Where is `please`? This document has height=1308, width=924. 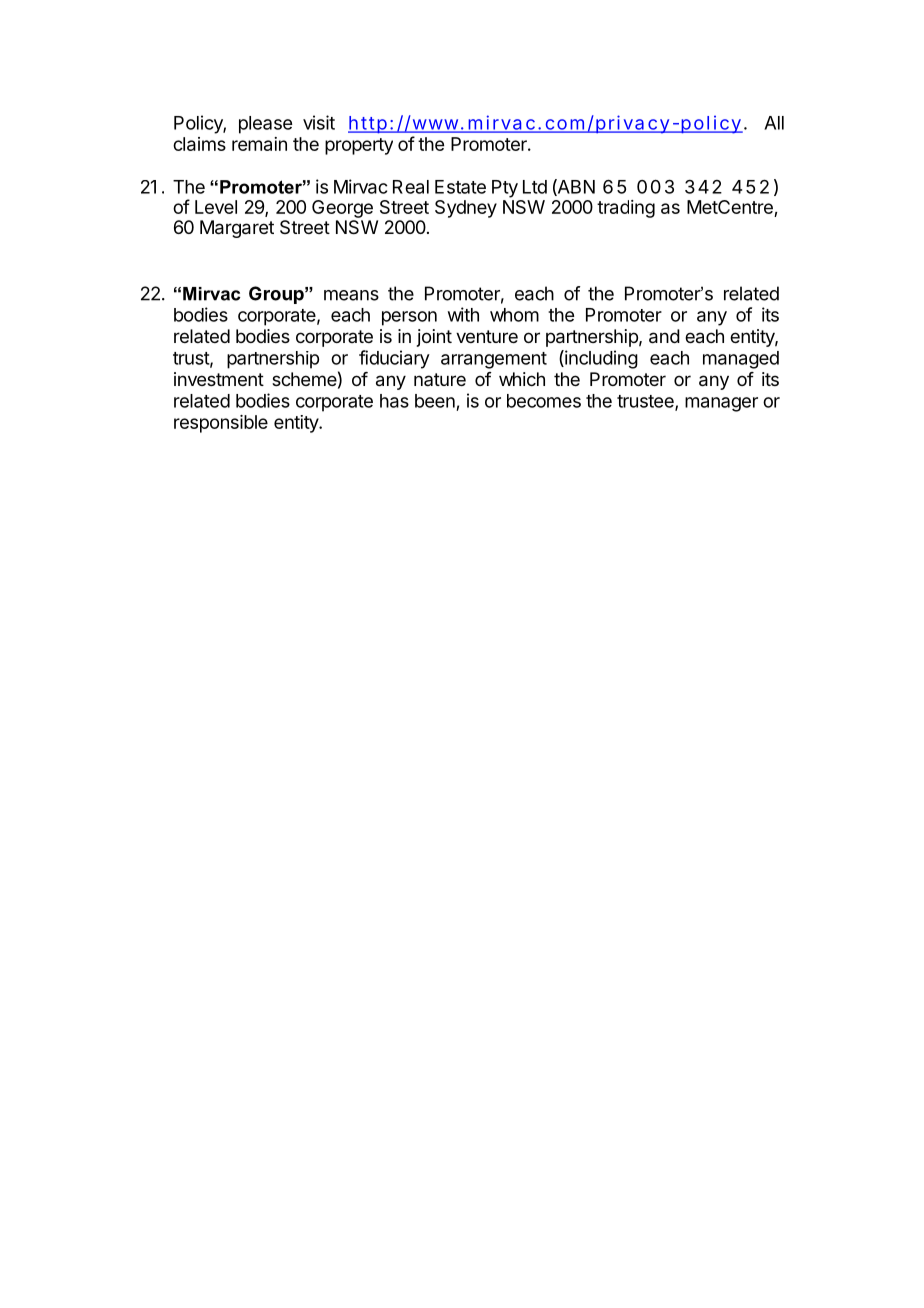
please is located at coordinates (265, 125).
